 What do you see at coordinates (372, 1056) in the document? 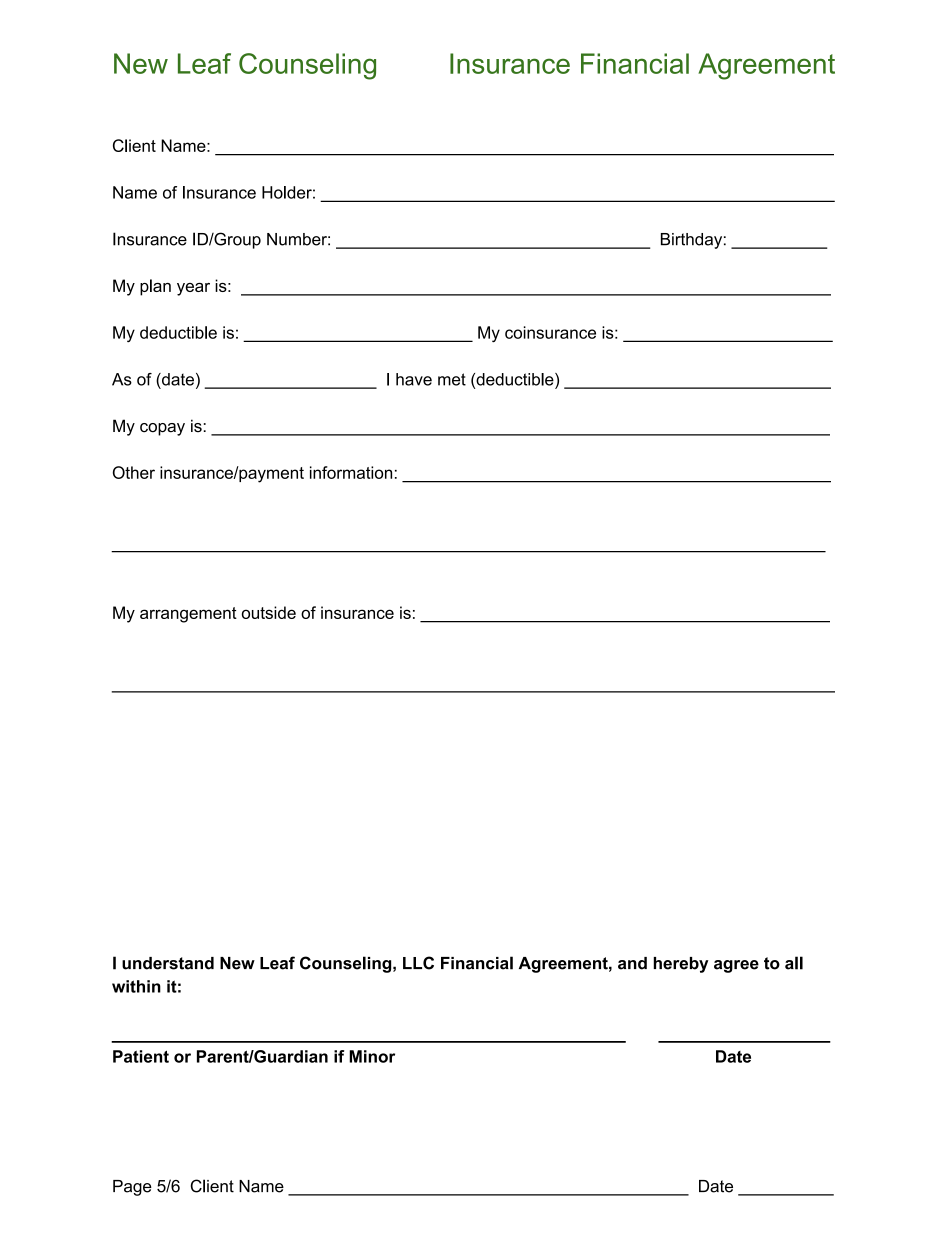
I see `Minor` at bounding box center [372, 1056].
